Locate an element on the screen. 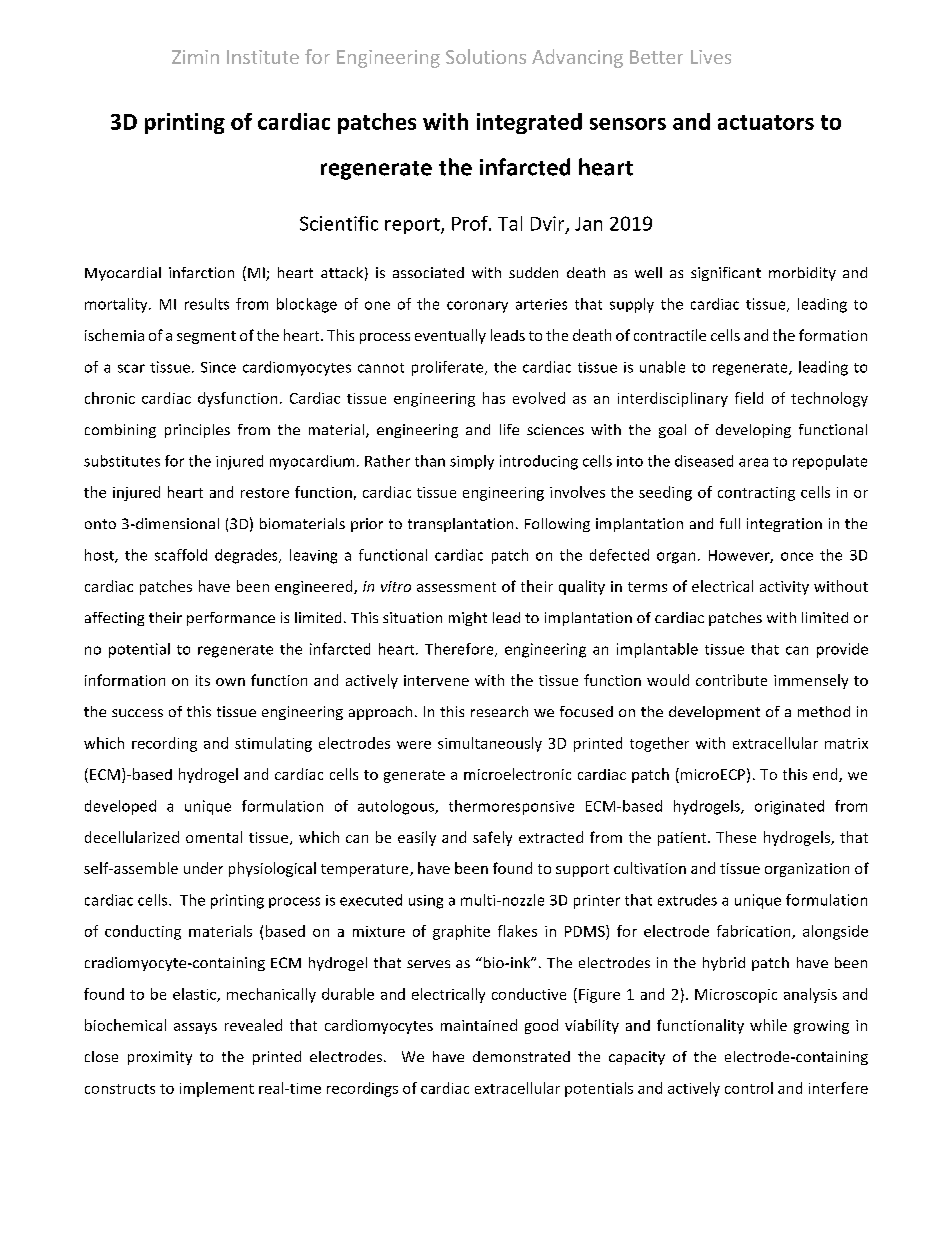  activity is located at coordinates (784, 588).
